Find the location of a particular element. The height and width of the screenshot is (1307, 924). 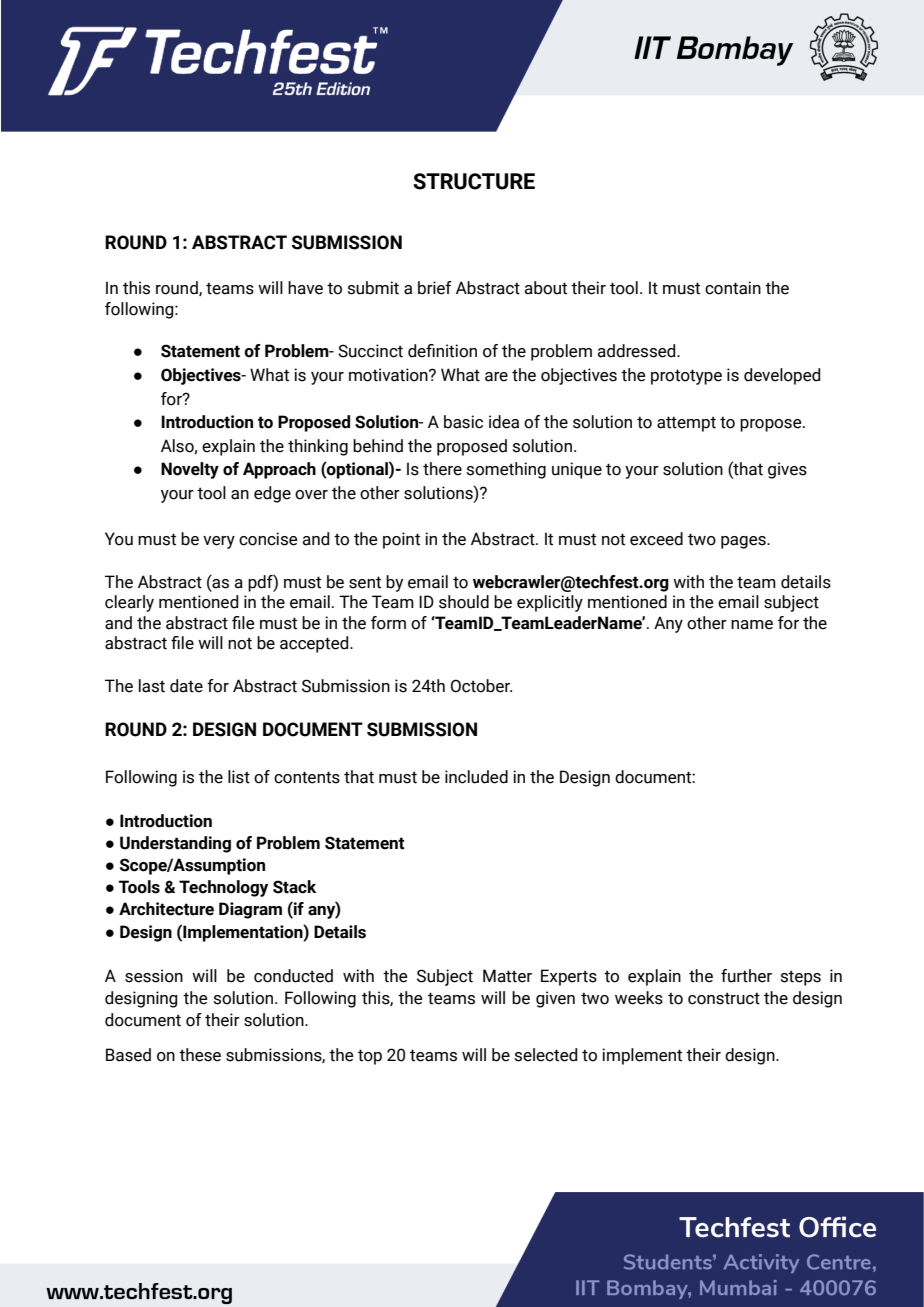

Novelty is located at coordinates (190, 470).
